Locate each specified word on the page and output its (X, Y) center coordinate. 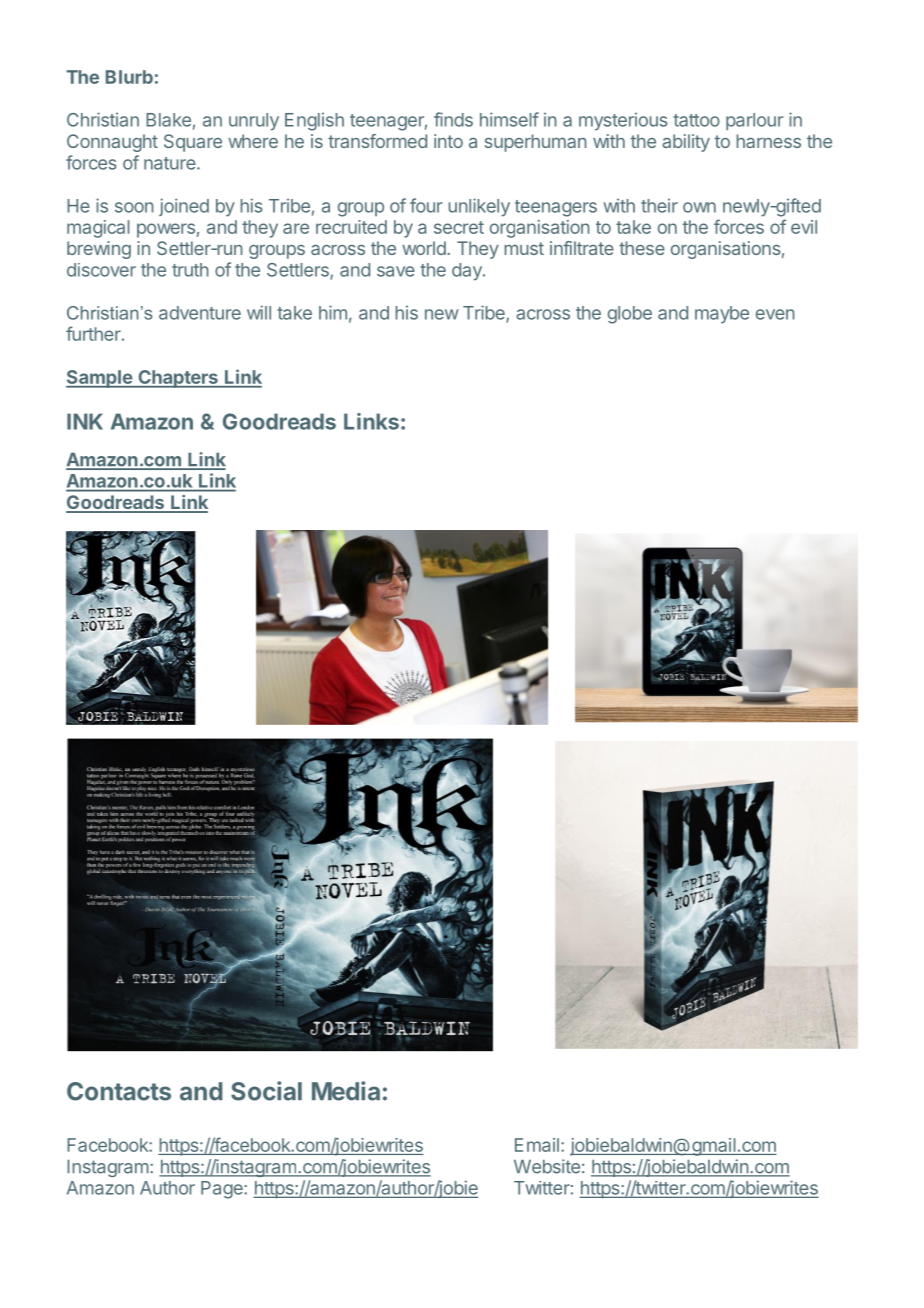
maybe (722, 315)
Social (266, 1091)
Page (223, 1190)
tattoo (696, 120)
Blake (168, 120)
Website (547, 1166)
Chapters (178, 379)
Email (537, 1145)
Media (346, 1091)
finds (453, 119)
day (468, 272)
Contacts (119, 1091)
